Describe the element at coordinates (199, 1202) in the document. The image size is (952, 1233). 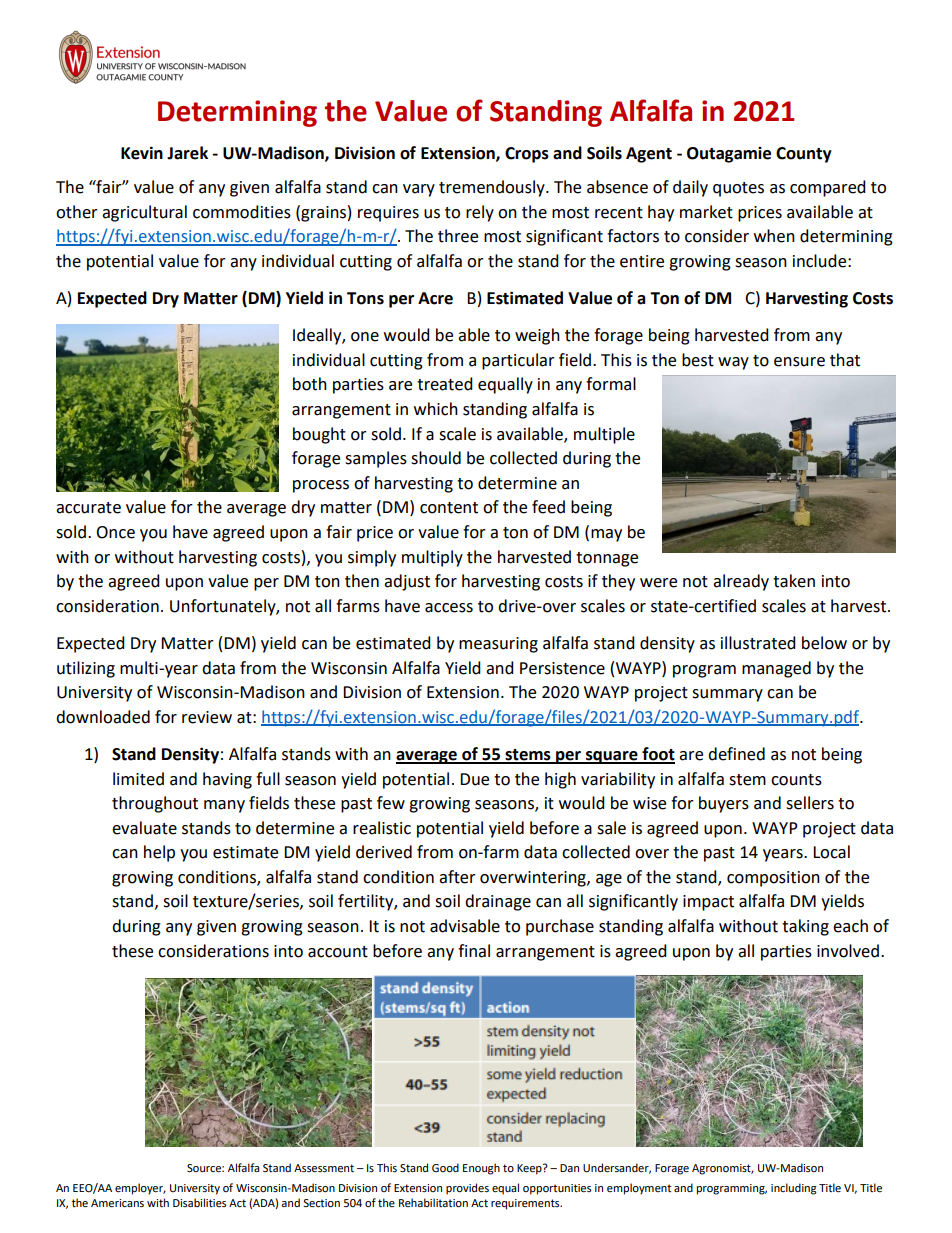
I see `Disabilities` at that location.
